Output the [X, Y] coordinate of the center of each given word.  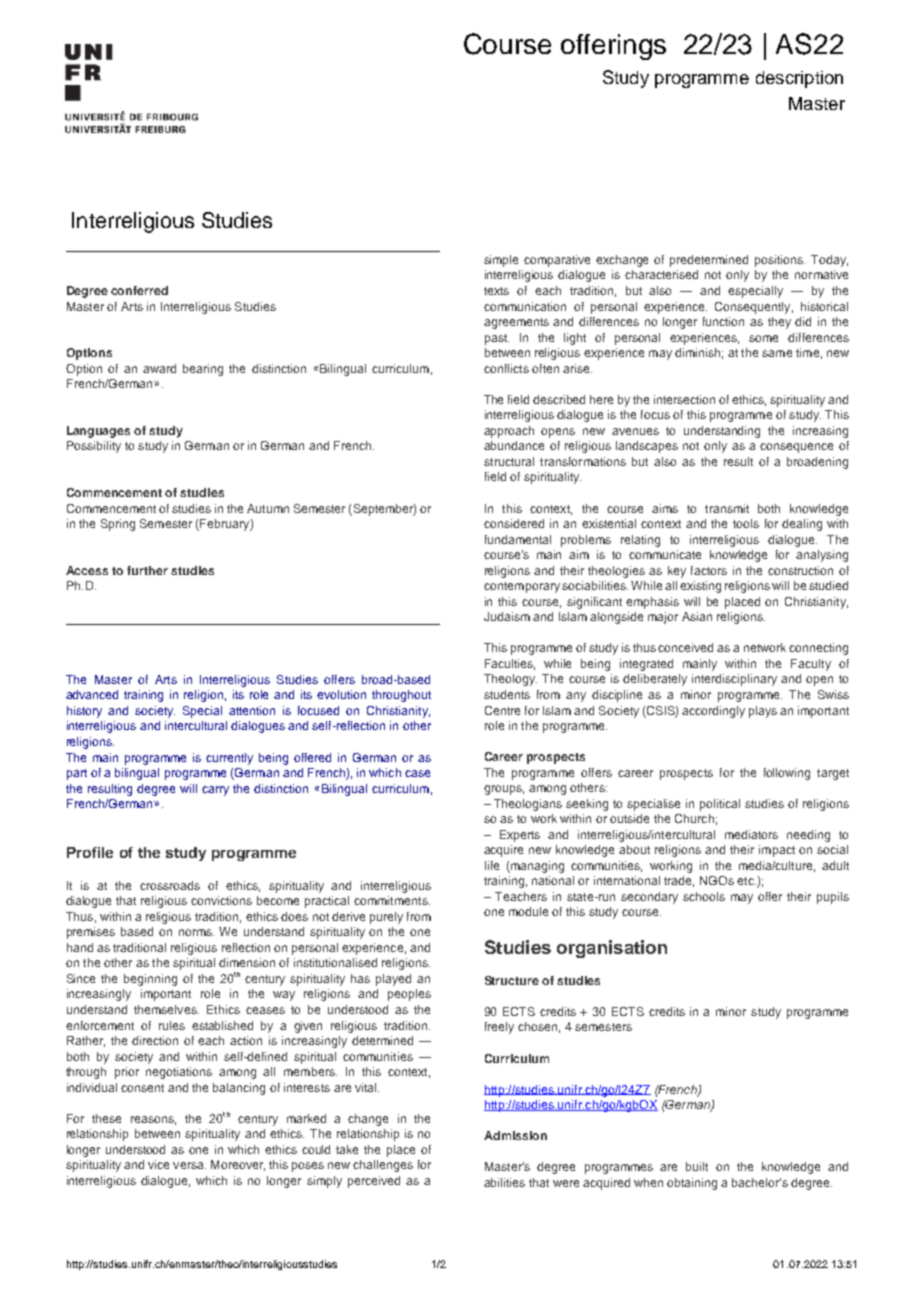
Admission [515, 1135]
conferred [139, 290]
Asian [697, 616]
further [147, 570]
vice [158, 1164]
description [799, 79]
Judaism [507, 616]
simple [501, 261]
